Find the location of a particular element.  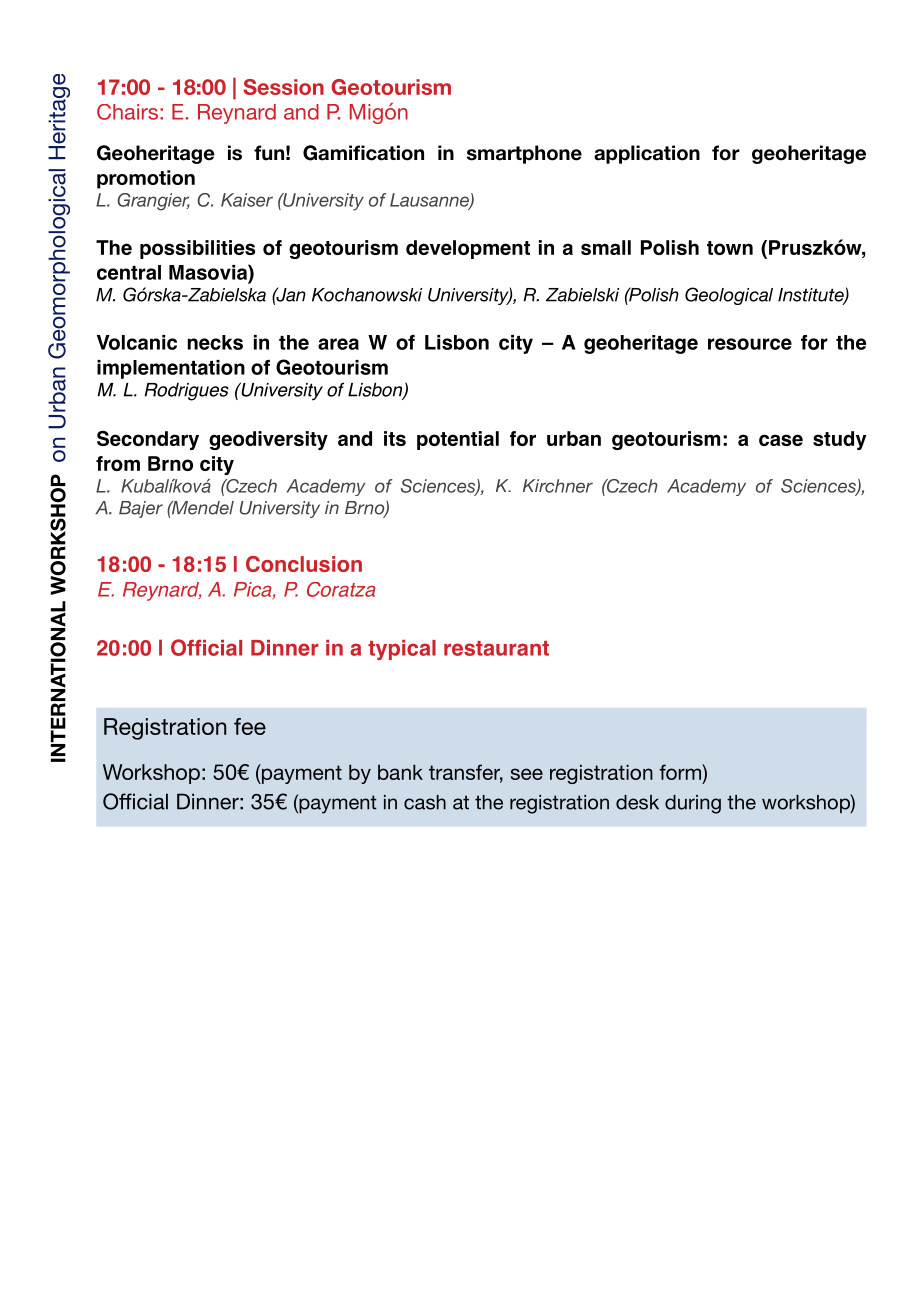

Conclusion is located at coordinates (304, 564).
